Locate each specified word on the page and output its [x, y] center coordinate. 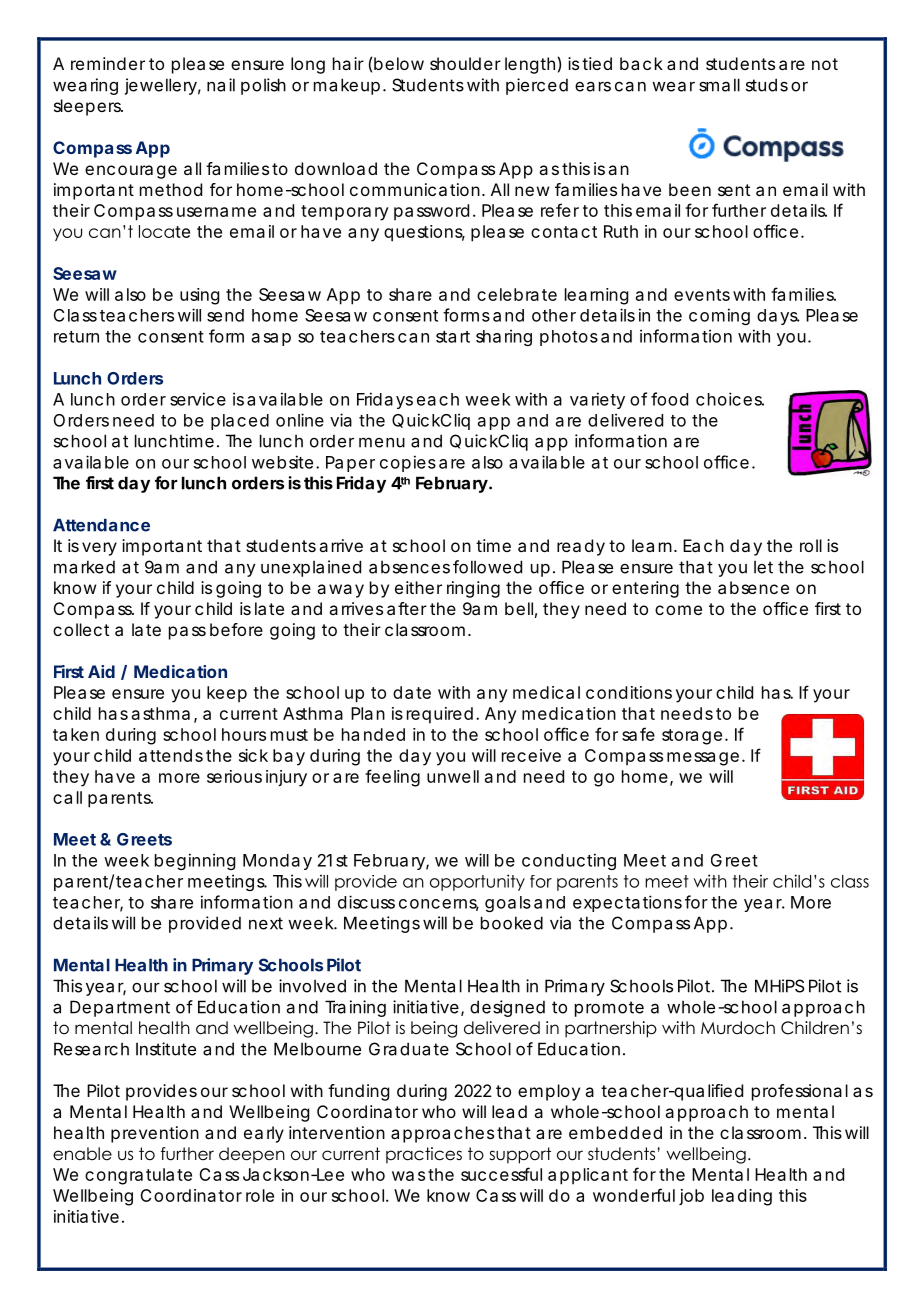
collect [81, 629]
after [407, 608]
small [719, 85]
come [678, 610]
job [691, 1197]
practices [424, 1155]
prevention [155, 1134]
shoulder [465, 63]
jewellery [161, 86]
